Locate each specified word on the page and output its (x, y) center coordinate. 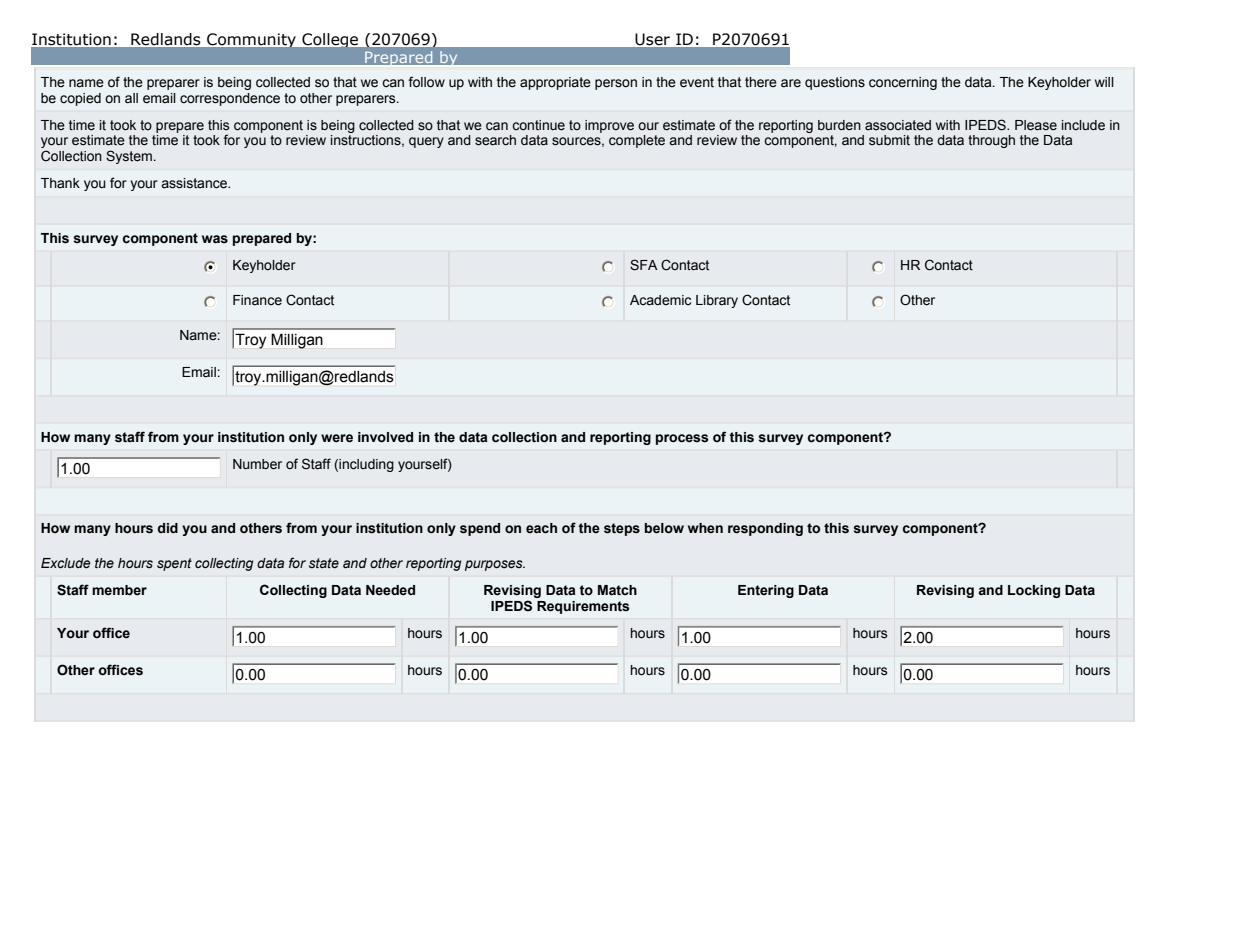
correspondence (230, 99)
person (616, 84)
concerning (903, 83)
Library (717, 301)
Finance (257, 300)
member (119, 590)
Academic (660, 300)
